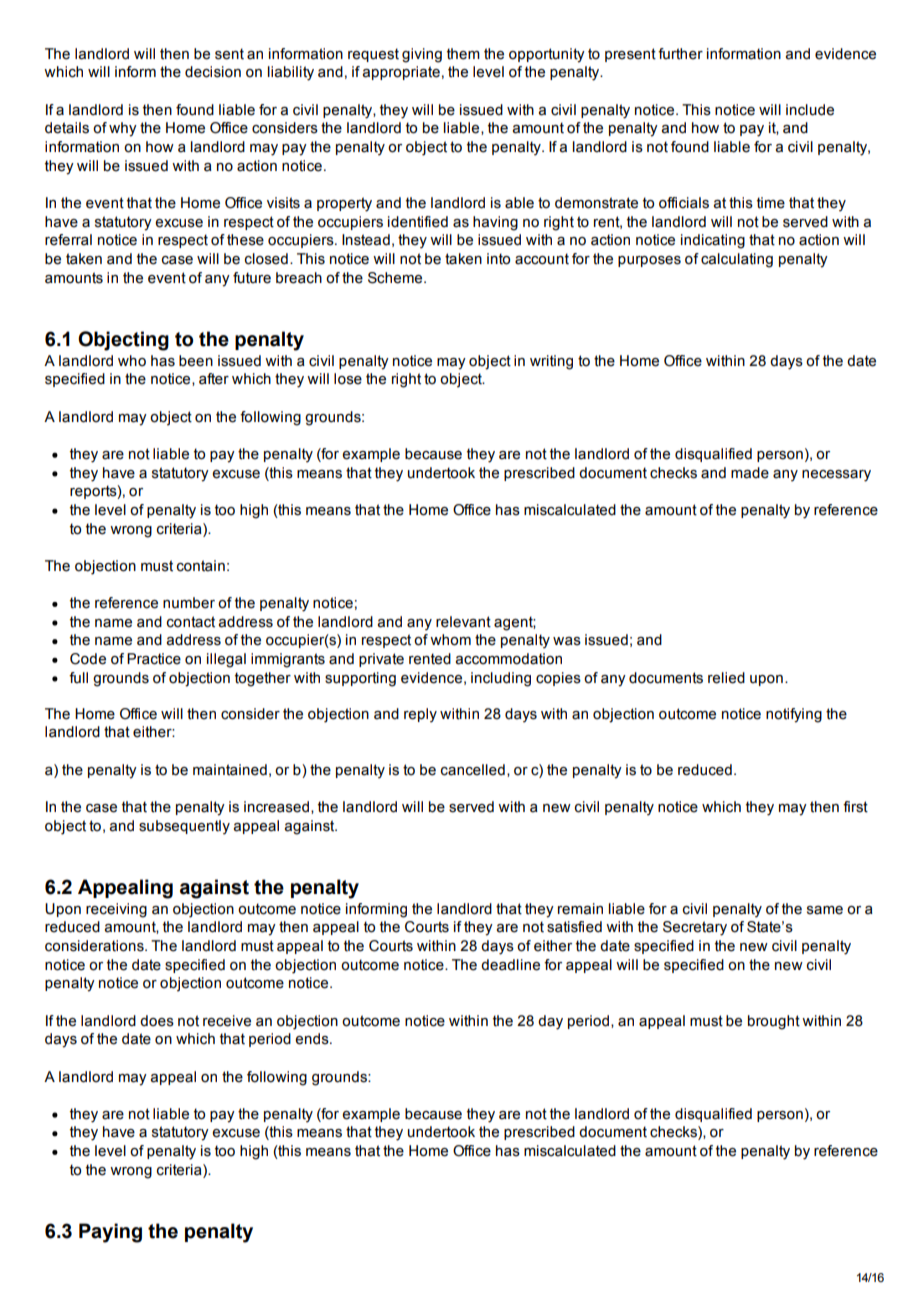 This document has width=924, height=1308. Describe the element at coordinates (551, 362) in the document. I see `writing` at that location.
